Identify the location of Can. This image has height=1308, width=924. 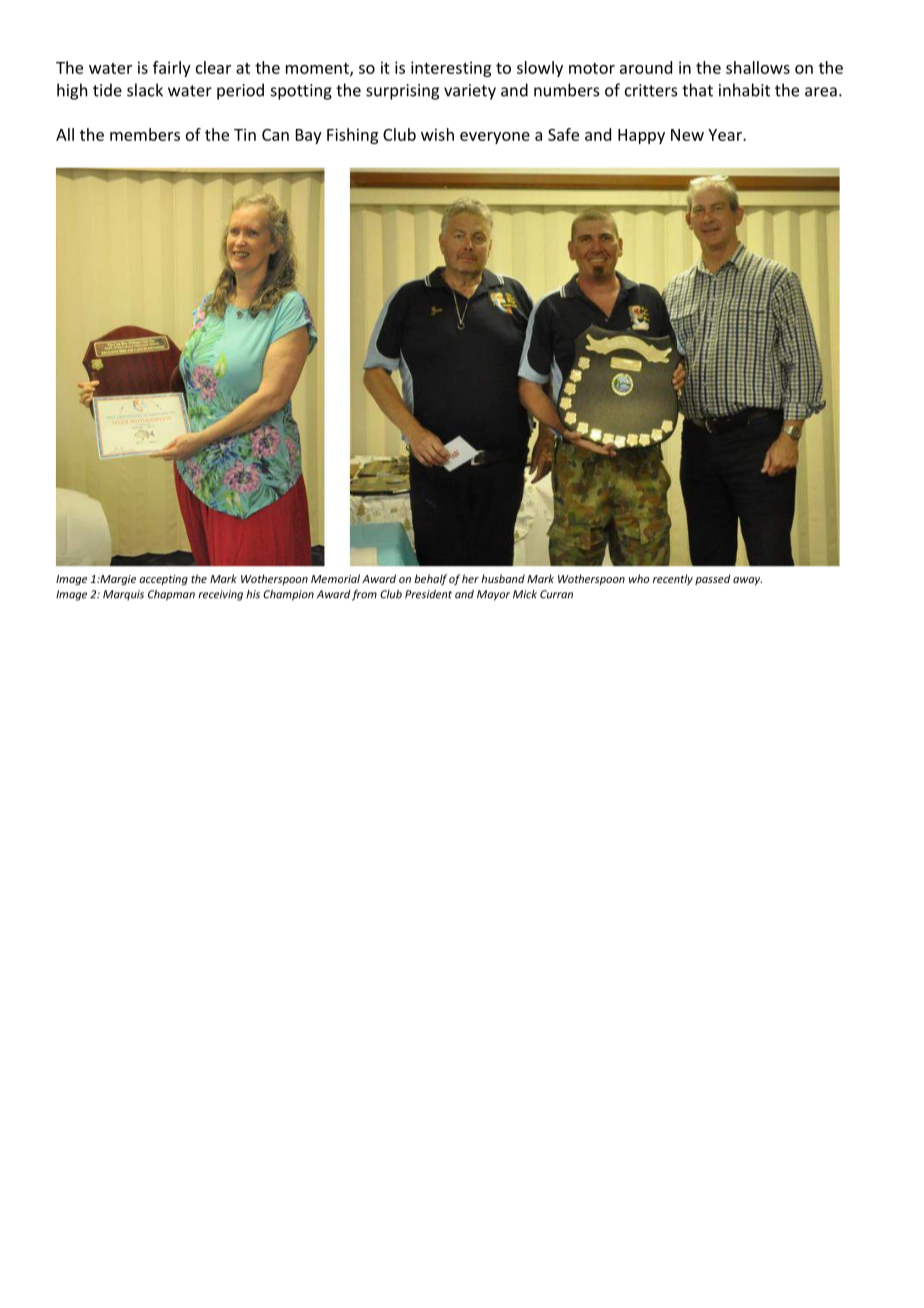
(275, 135).
